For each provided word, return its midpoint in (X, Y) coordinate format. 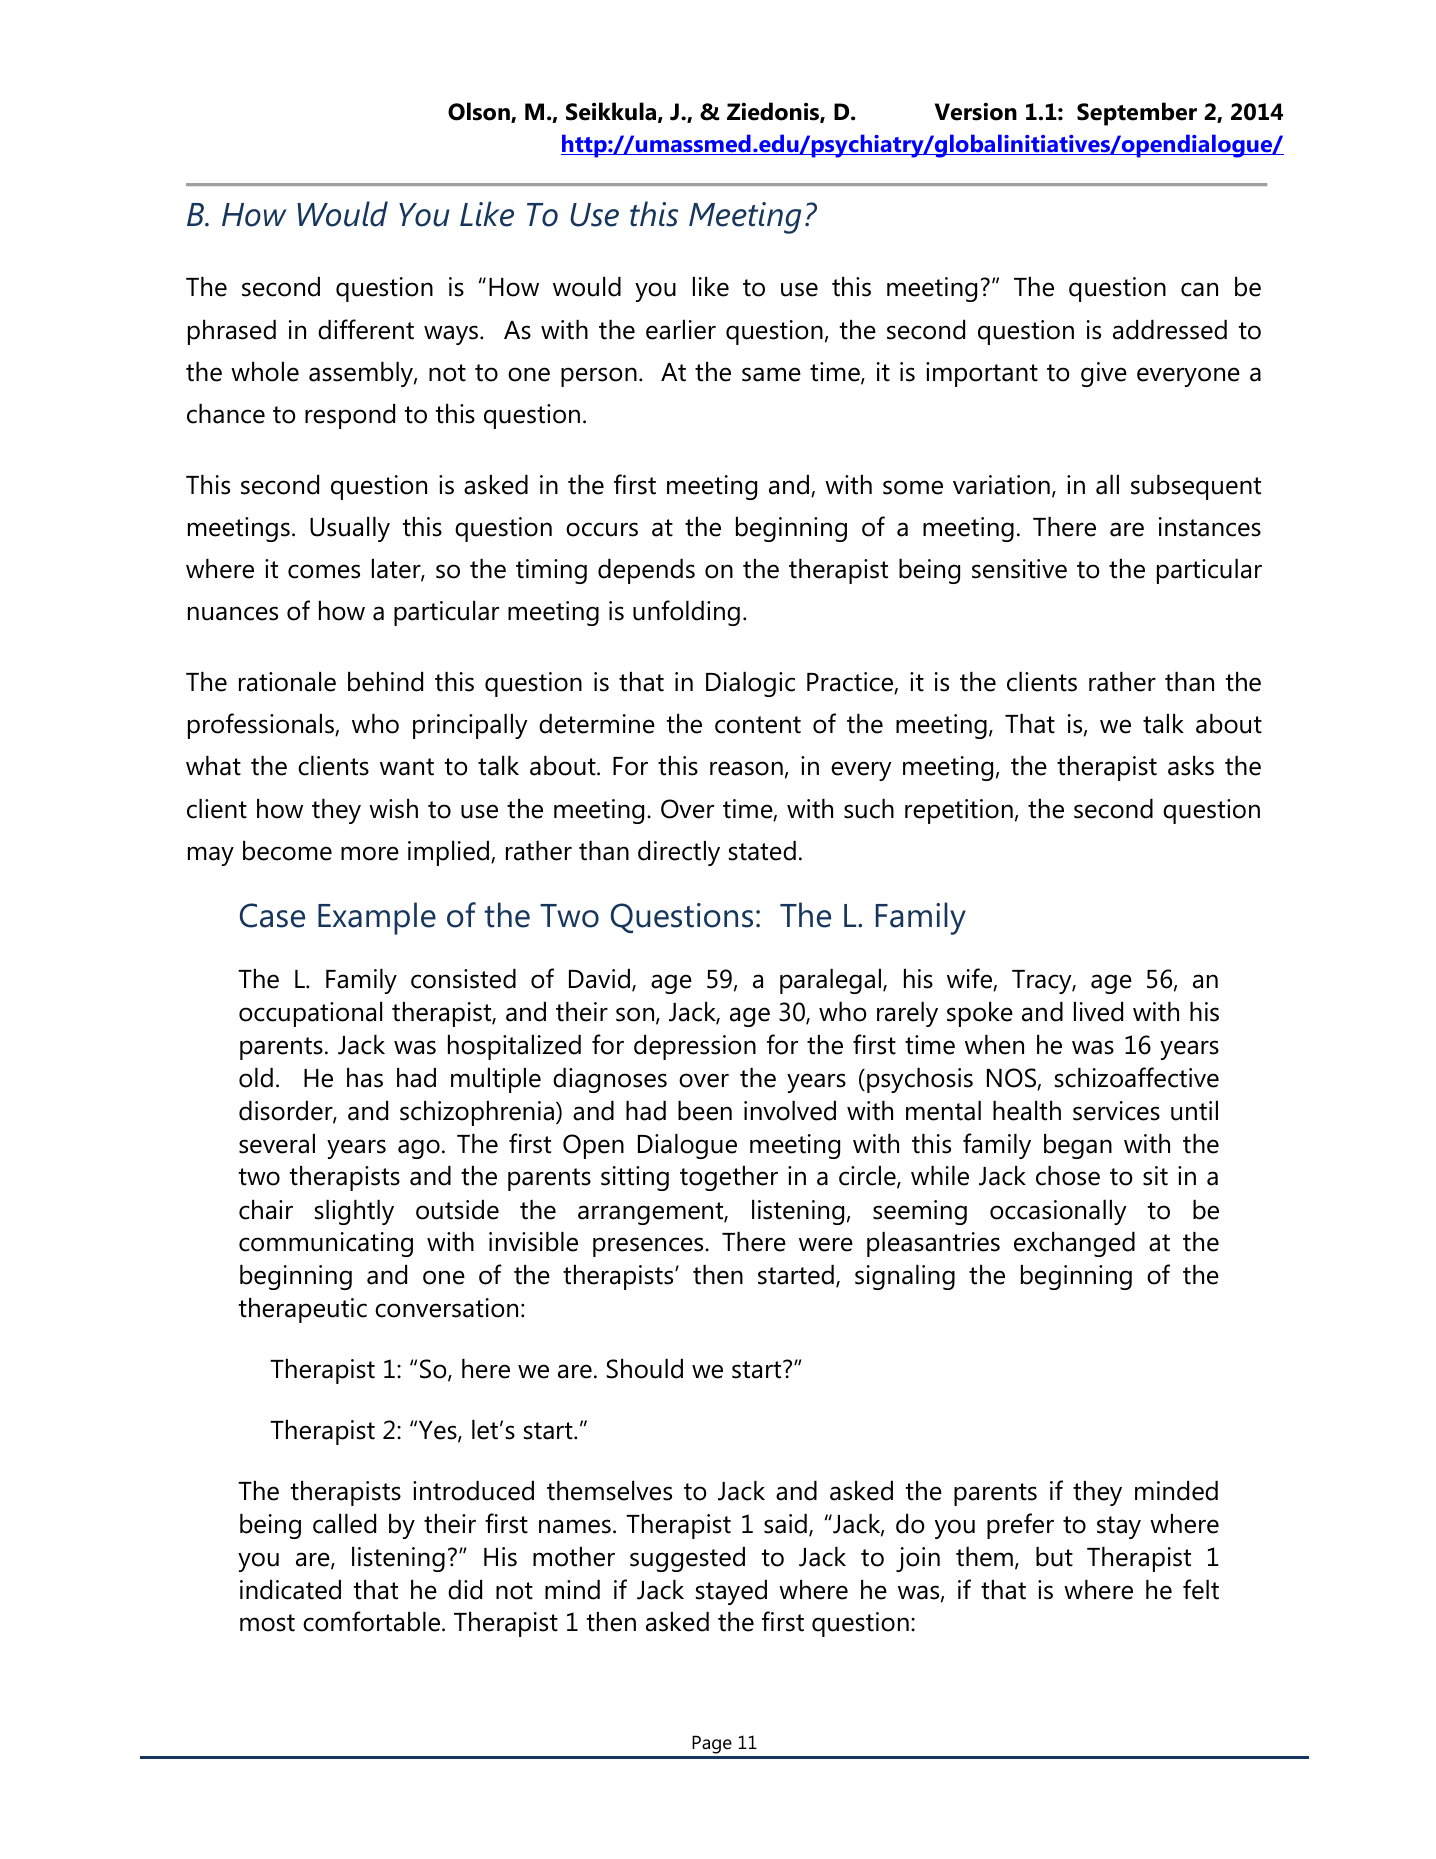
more (370, 853)
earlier (681, 330)
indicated (290, 1590)
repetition (959, 811)
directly (679, 853)
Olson (480, 112)
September (1137, 114)
